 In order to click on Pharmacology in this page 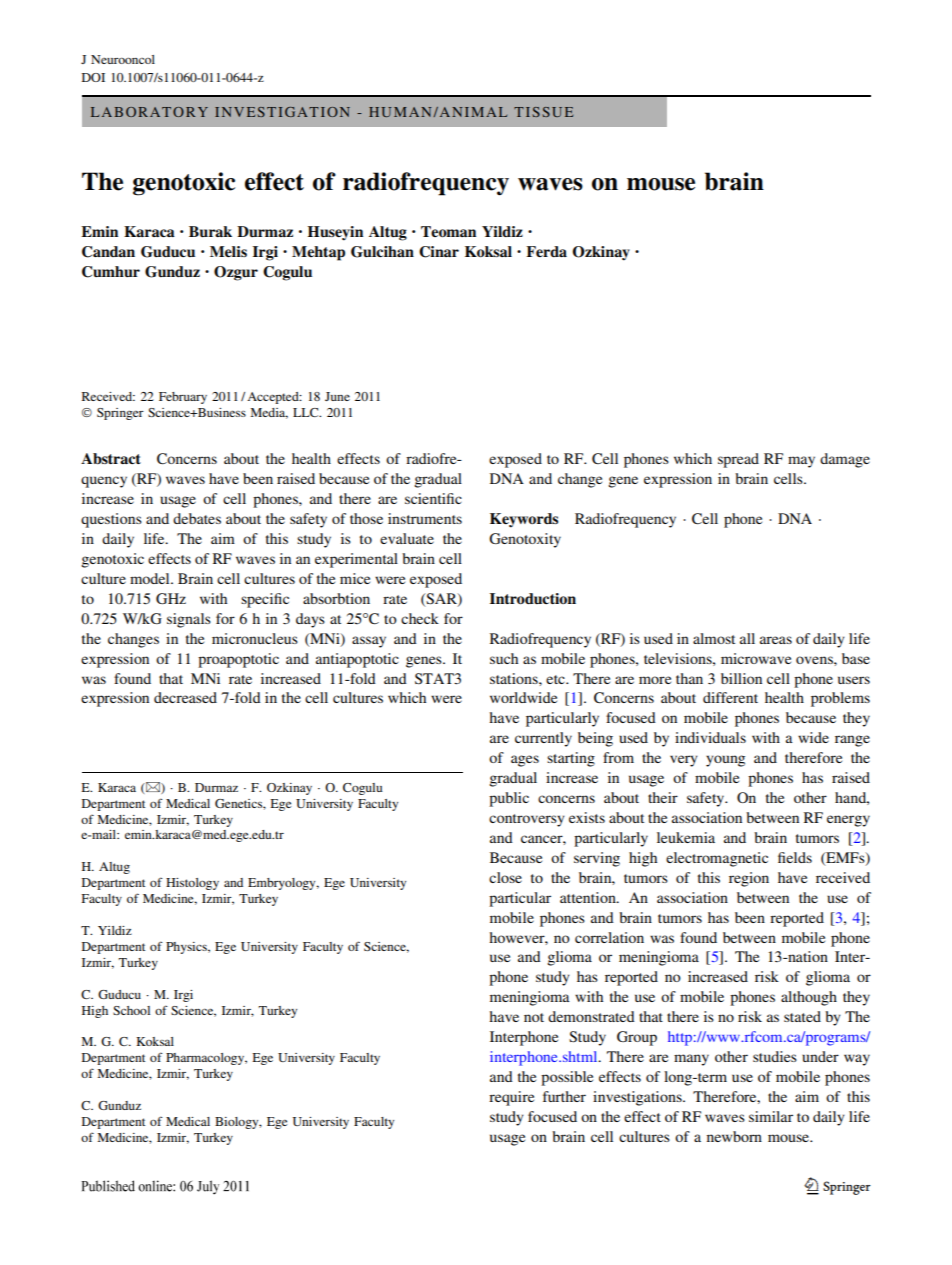, I will do `click(206, 1059)`.
